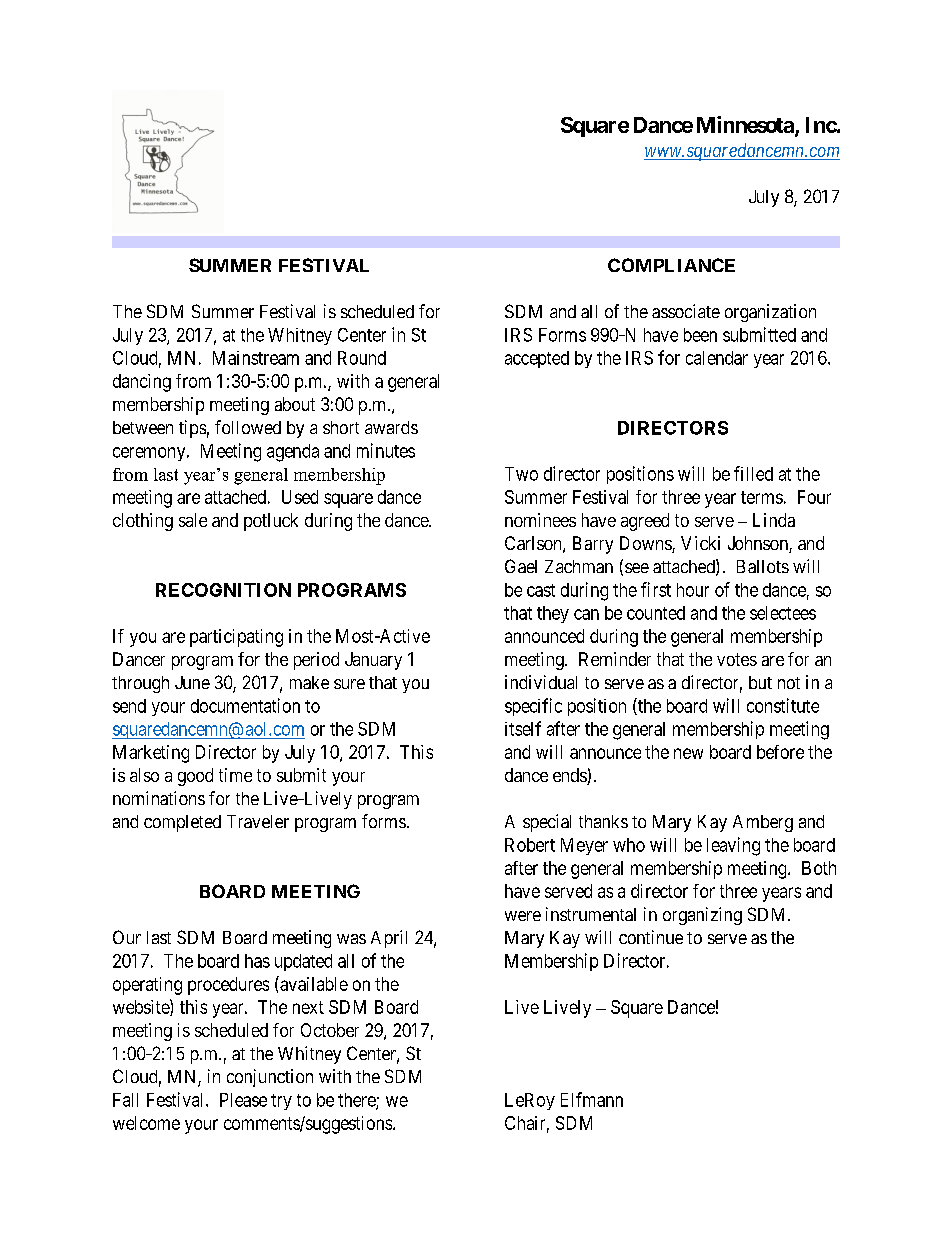 This screenshot has width=952, height=1233. I want to click on COMPLIANCE, so click(671, 265).
